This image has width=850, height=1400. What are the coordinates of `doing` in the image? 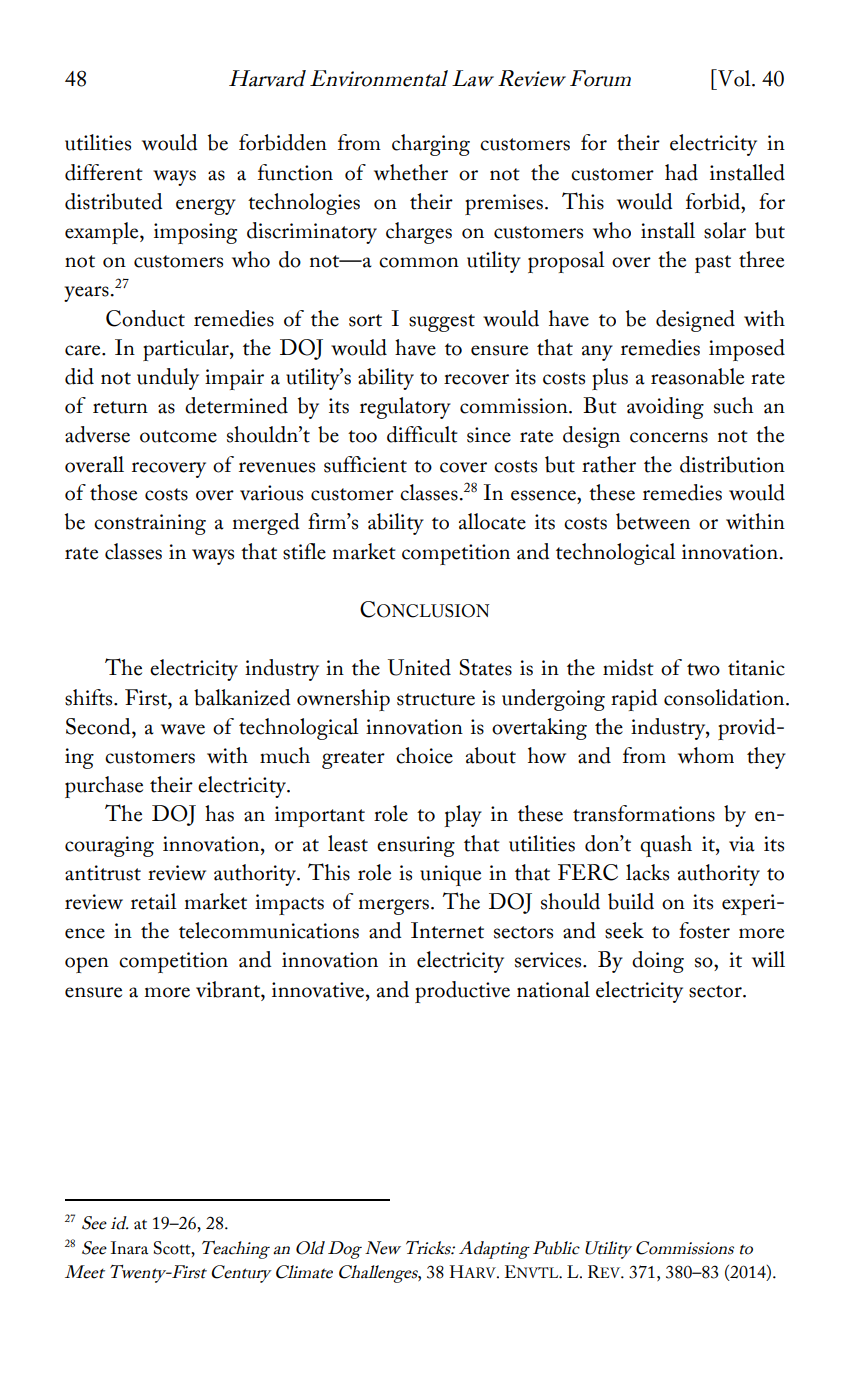 It's located at (658, 962).
